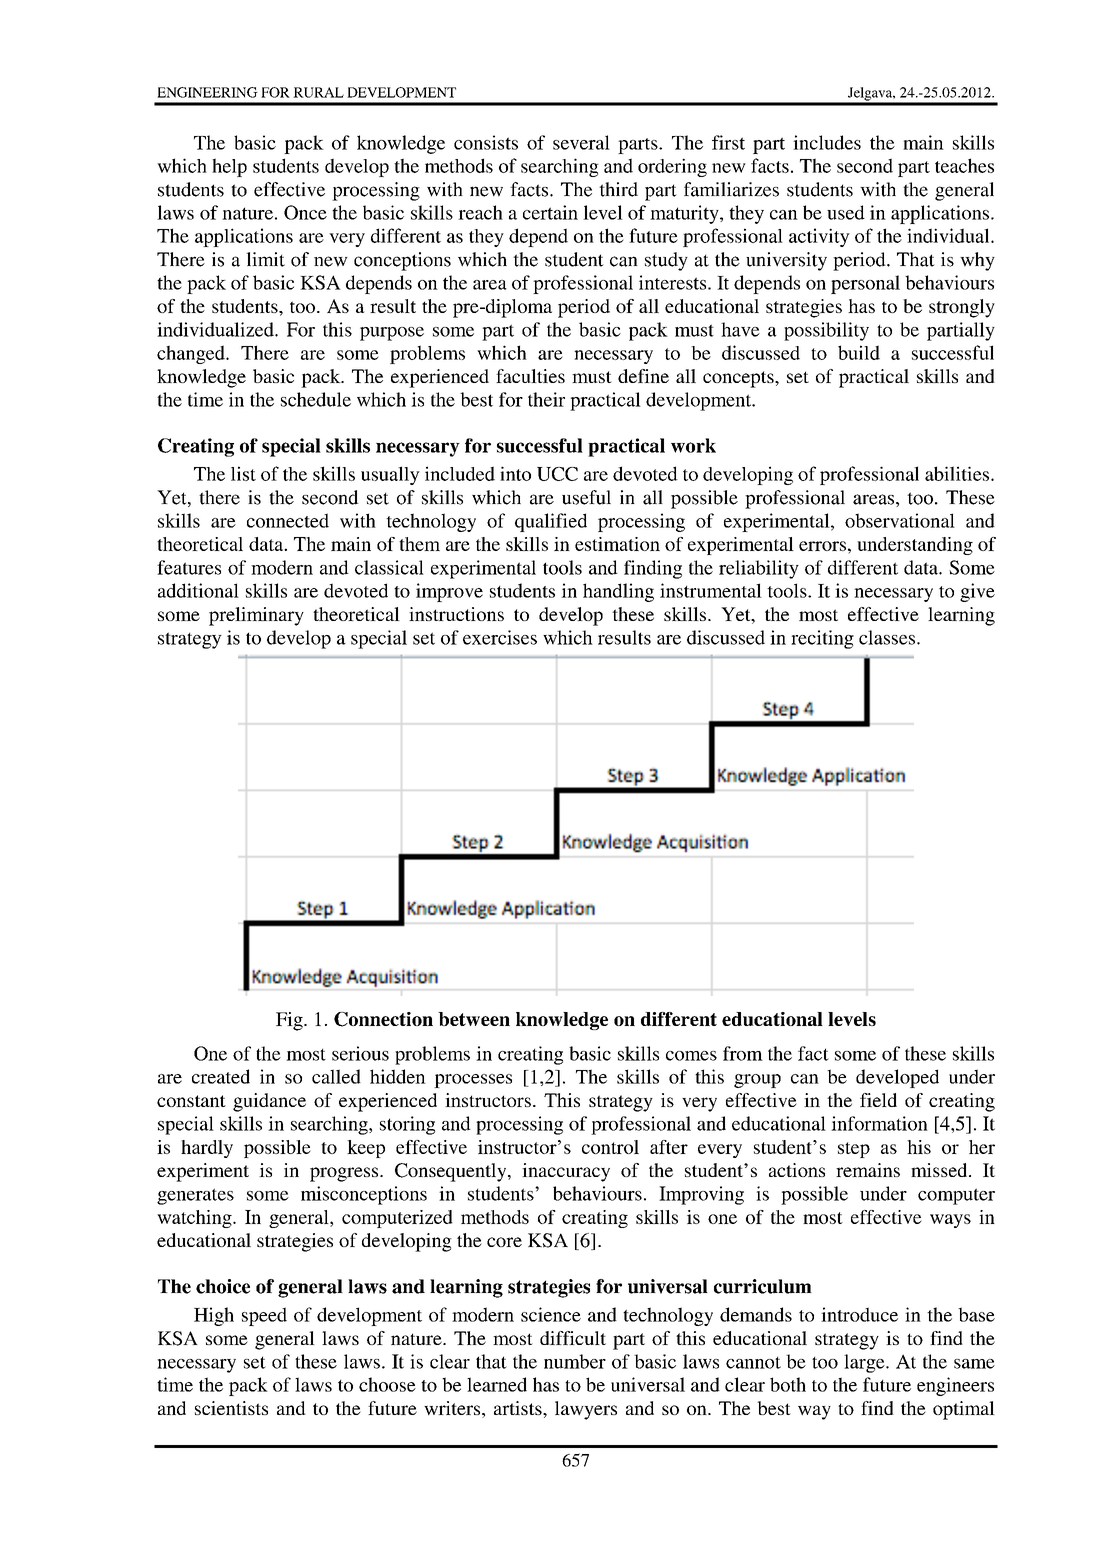  Describe the element at coordinates (256, 616) in the screenshot. I see `preliminary` at that location.
